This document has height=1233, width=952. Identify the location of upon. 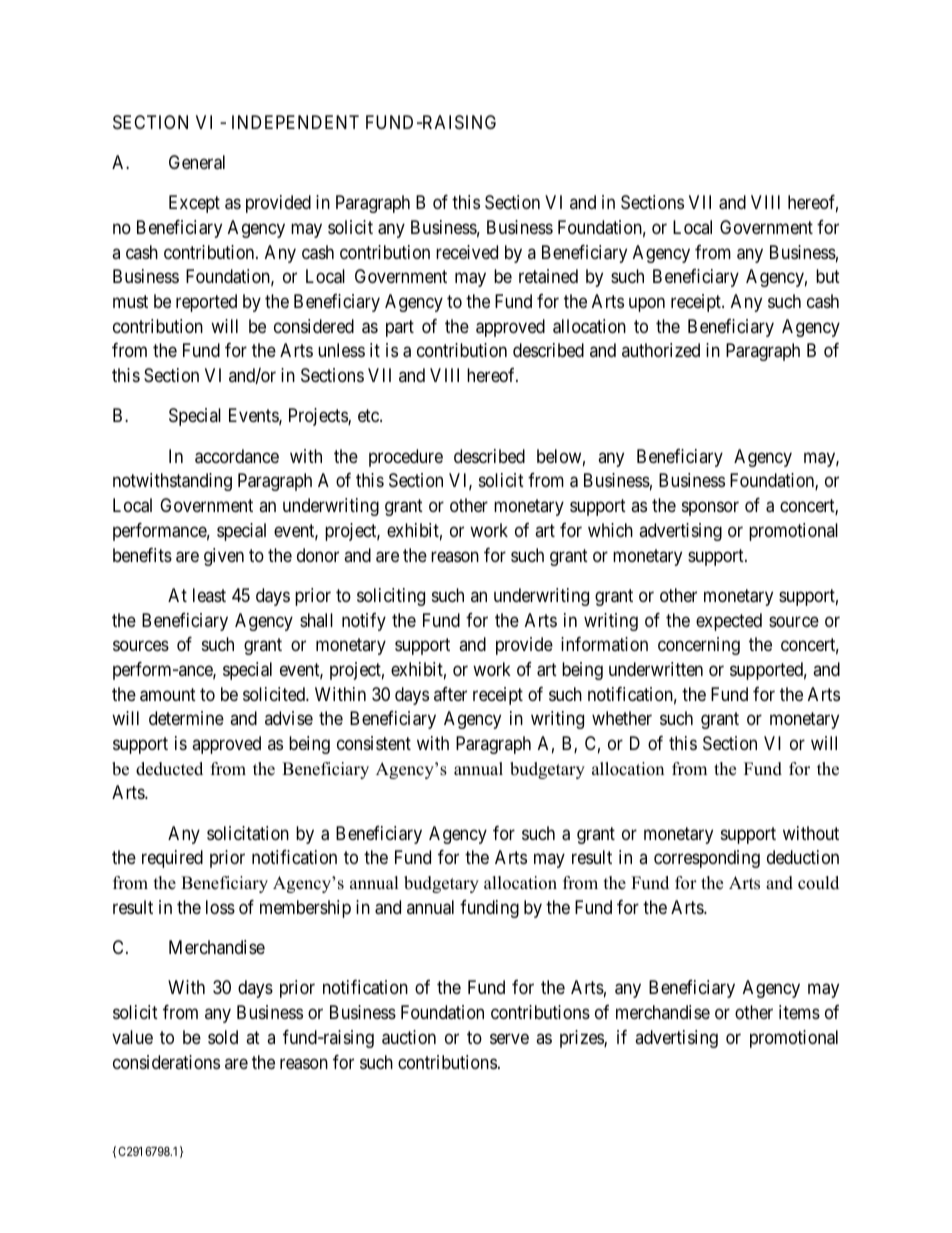
(647, 304).
